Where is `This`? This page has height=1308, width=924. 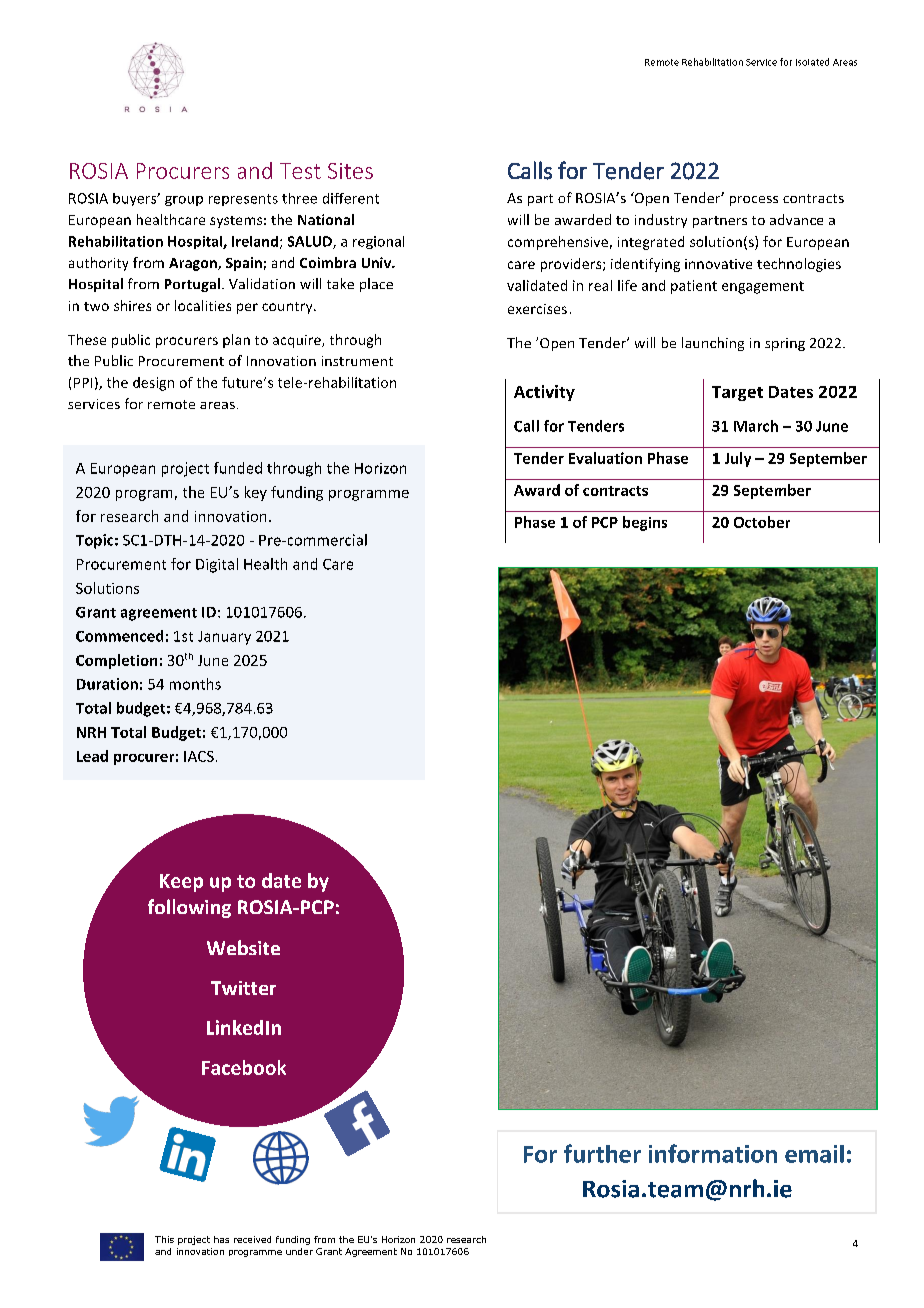
This is located at coordinates (164, 1239).
